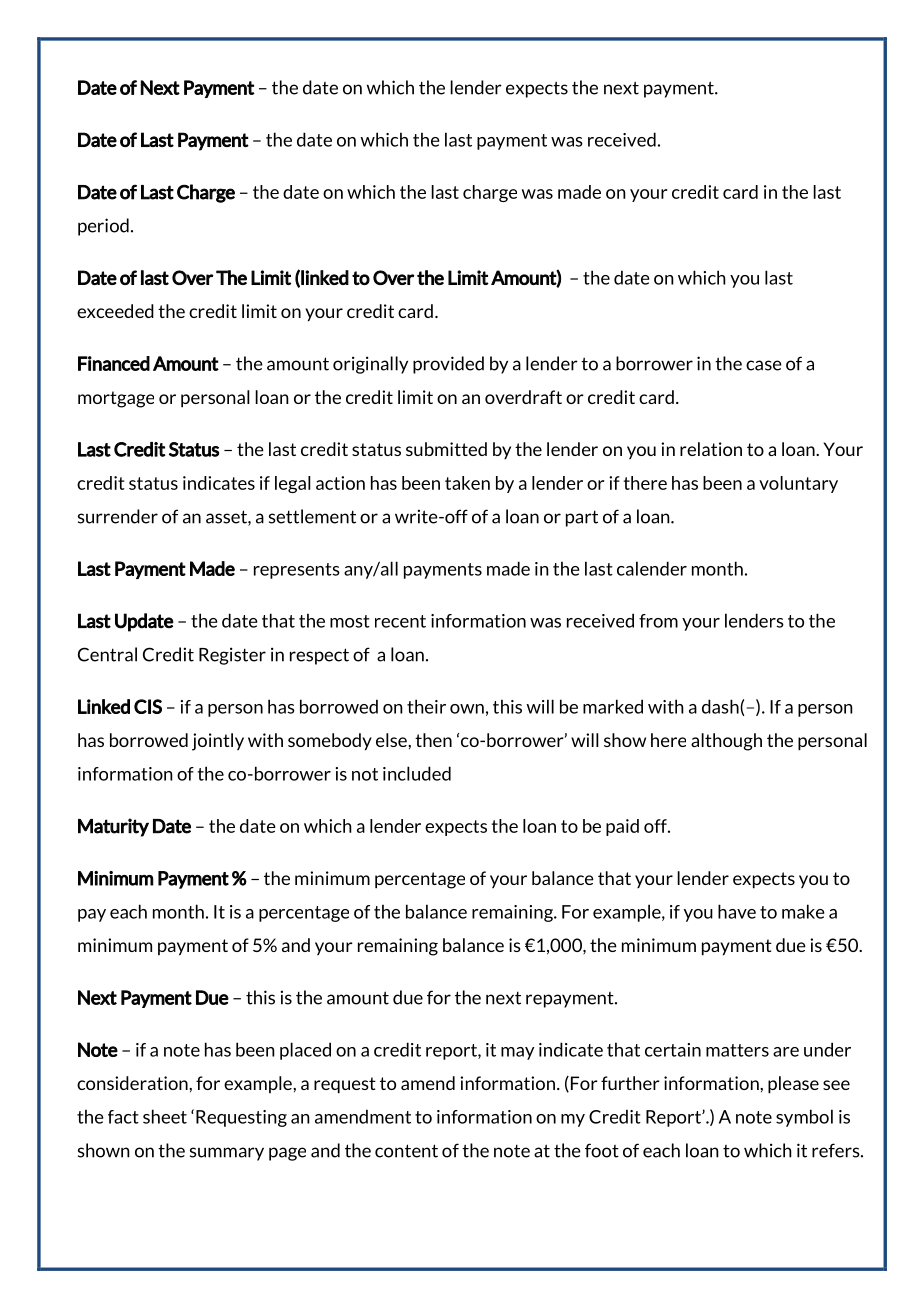 The width and height of the screenshot is (924, 1308). Describe the element at coordinates (426, 706) in the screenshot. I see `their` at that location.
